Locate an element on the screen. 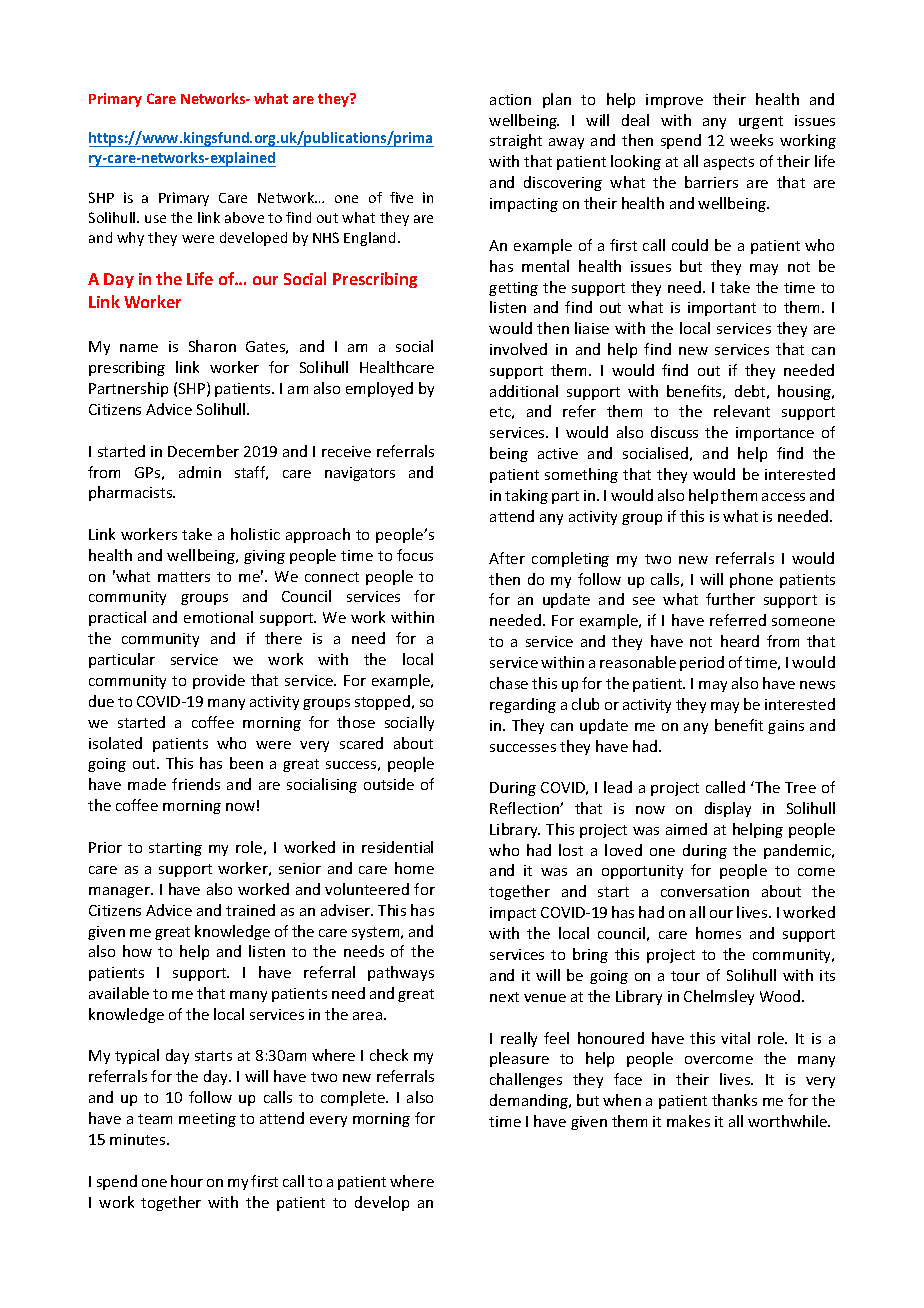 The width and height of the screenshot is (924, 1308). heard is located at coordinates (740, 641).
